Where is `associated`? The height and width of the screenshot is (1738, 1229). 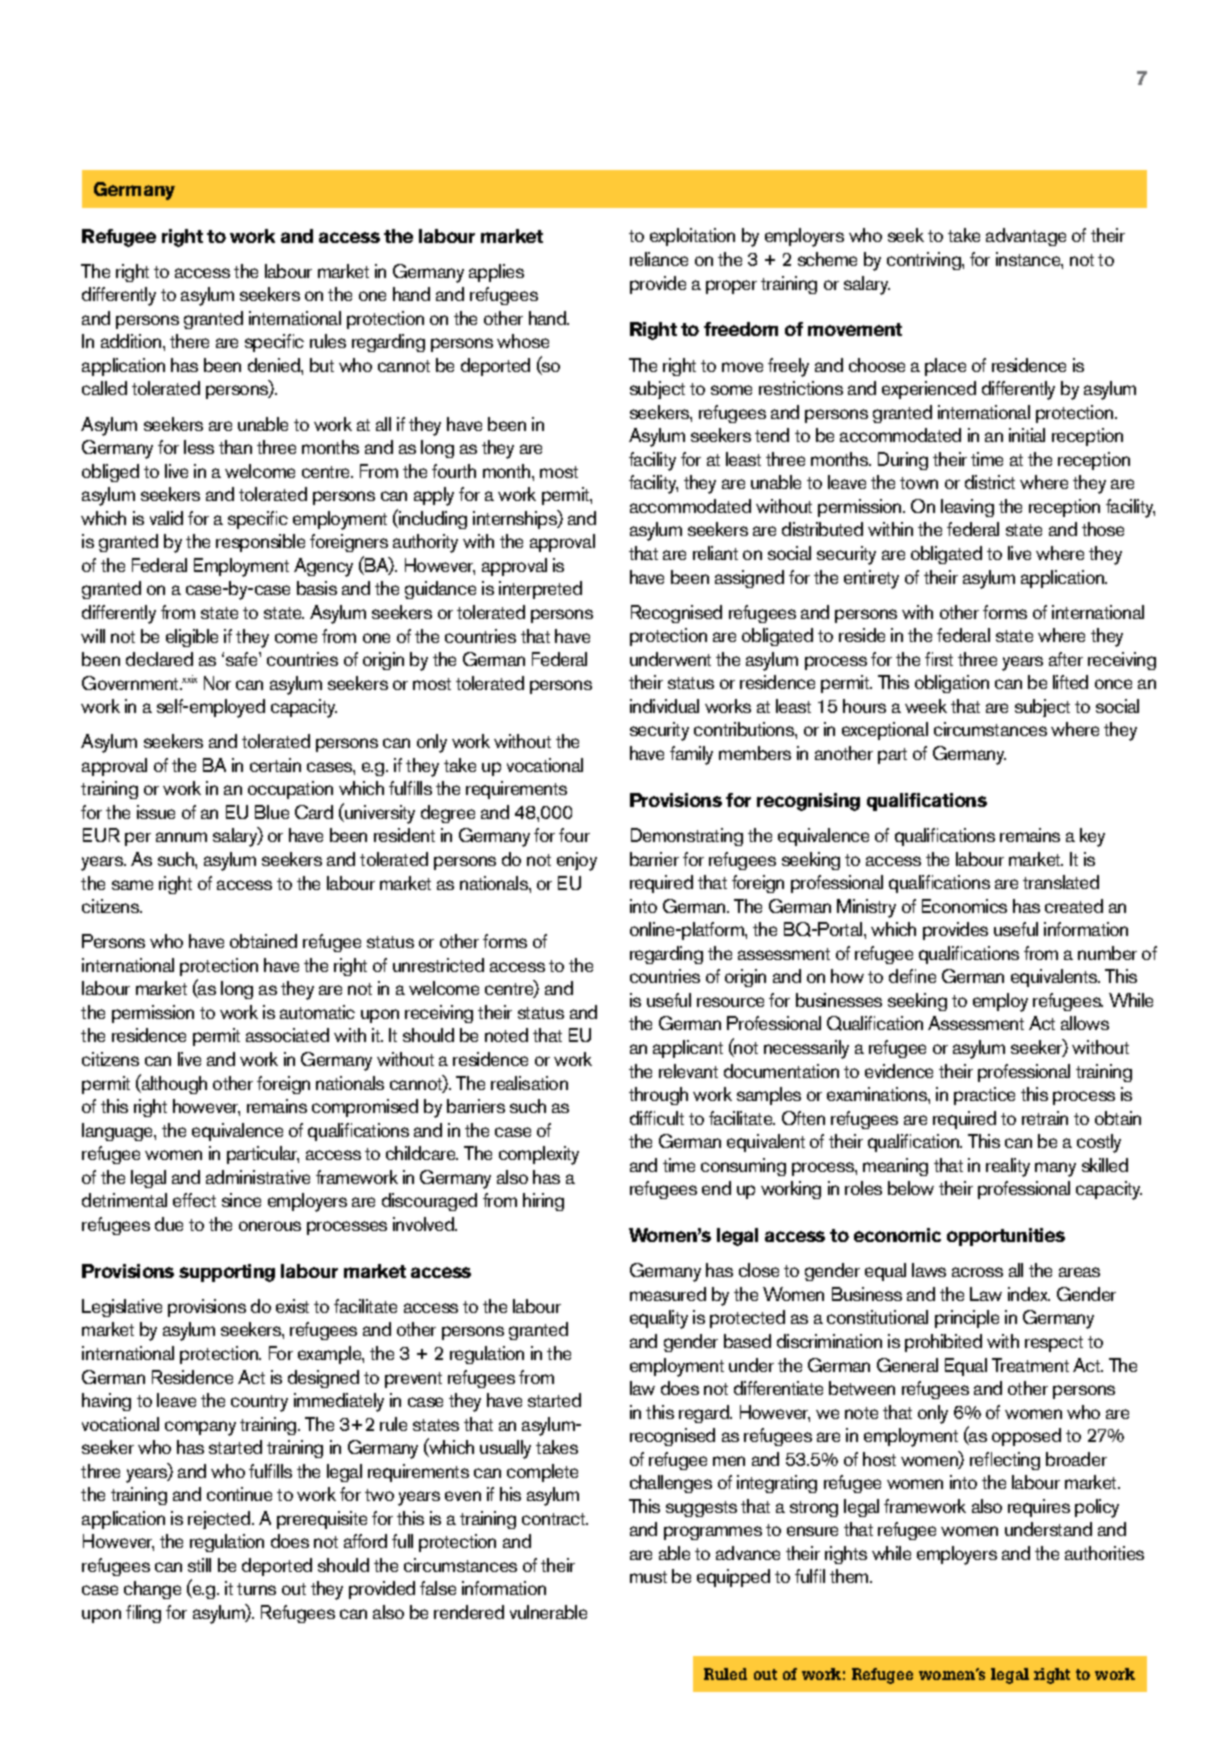
associated is located at coordinates (287, 1035).
